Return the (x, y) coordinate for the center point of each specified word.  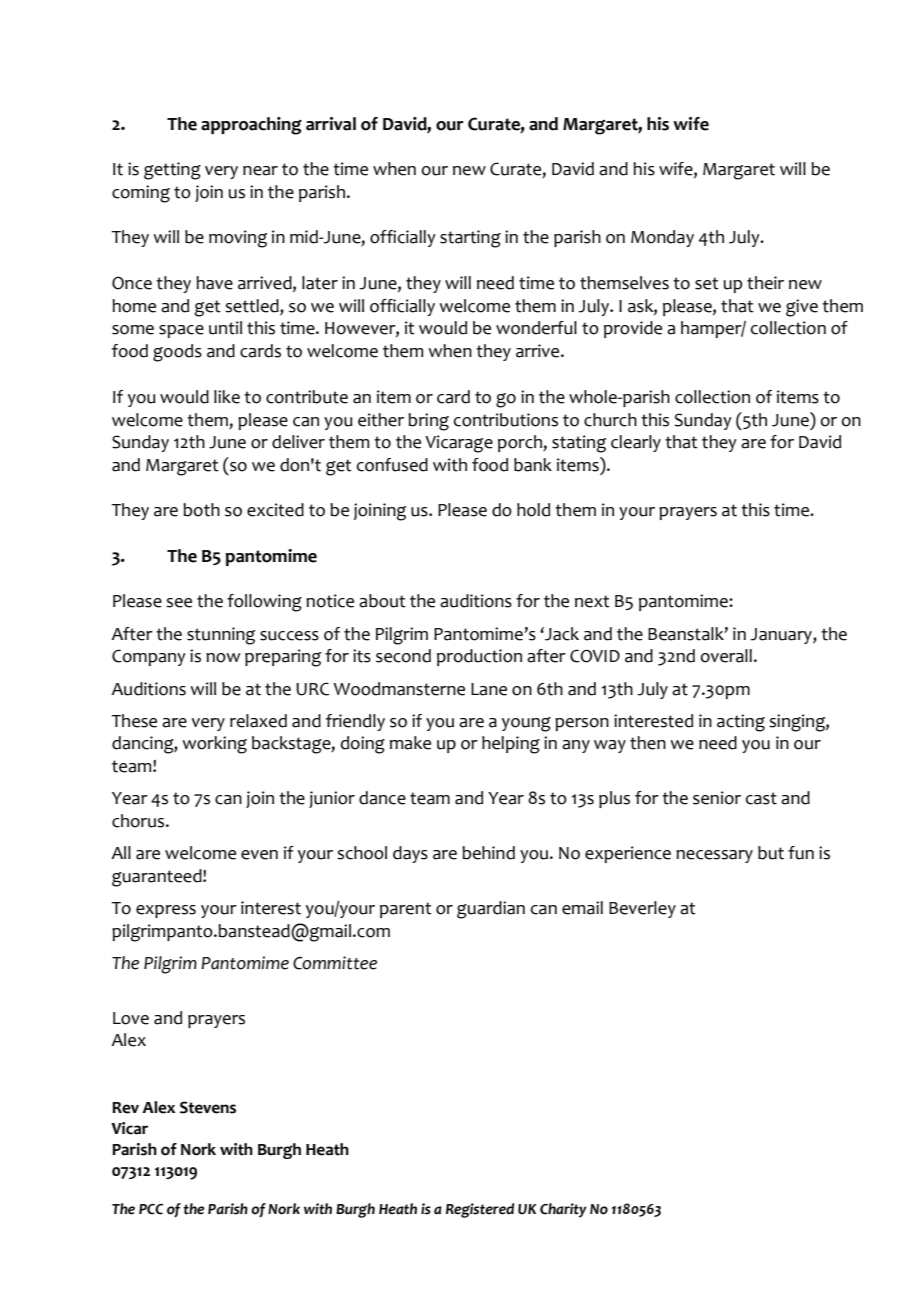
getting (172, 171)
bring (428, 422)
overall (726, 656)
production (479, 657)
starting (470, 239)
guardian (491, 910)
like (227, 397)
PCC (151, 1209)
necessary (714, 856)
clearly (636, 443)
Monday (662, 238)
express (166, 911)
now (223, 658)
